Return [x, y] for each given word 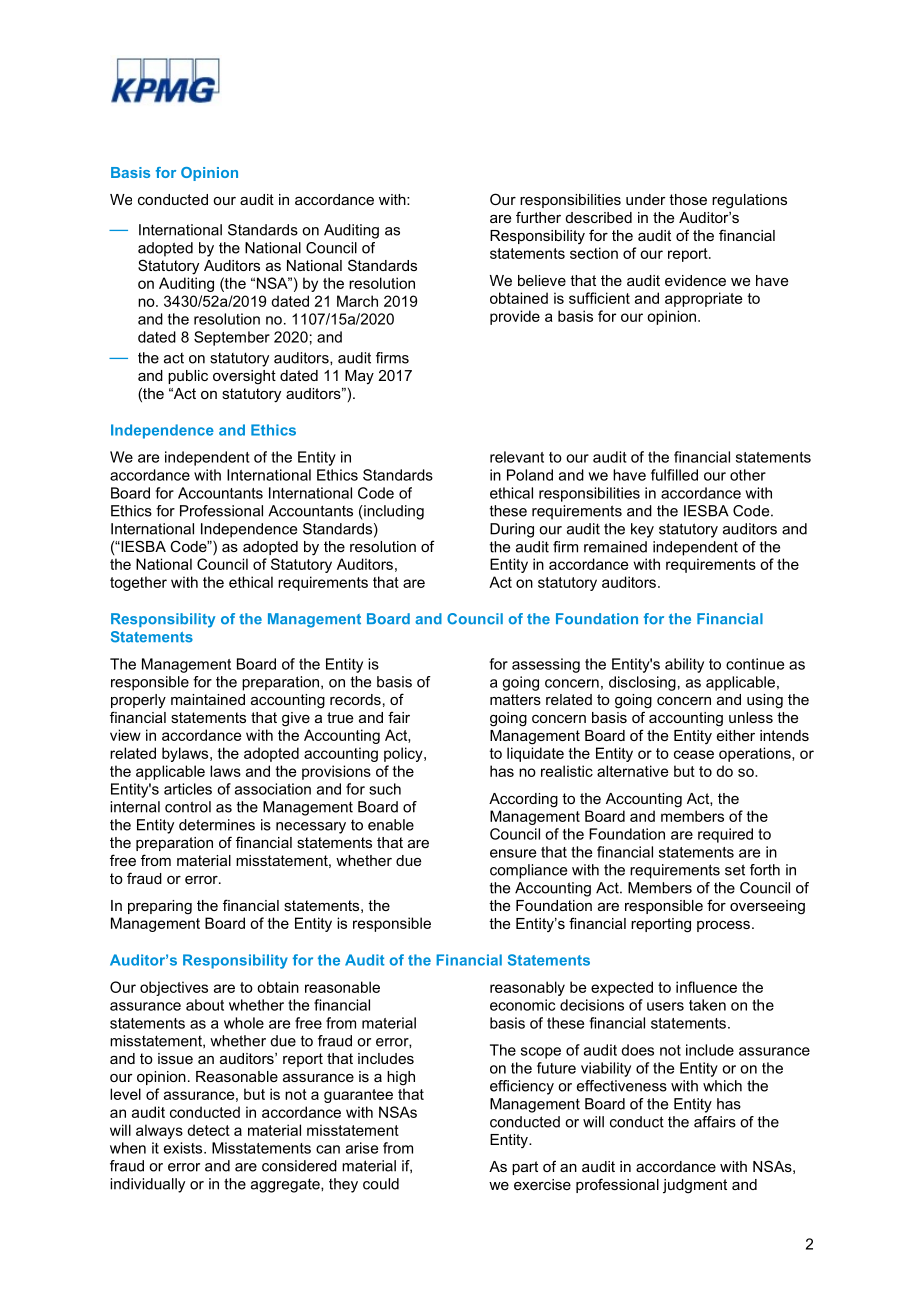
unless [751, 717]
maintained [208, 699]
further [538, 217]
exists [184, 1148]
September [232, 338]
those [688, 199]
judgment [695, 1186]
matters [515, 699]
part [525, 1168]
